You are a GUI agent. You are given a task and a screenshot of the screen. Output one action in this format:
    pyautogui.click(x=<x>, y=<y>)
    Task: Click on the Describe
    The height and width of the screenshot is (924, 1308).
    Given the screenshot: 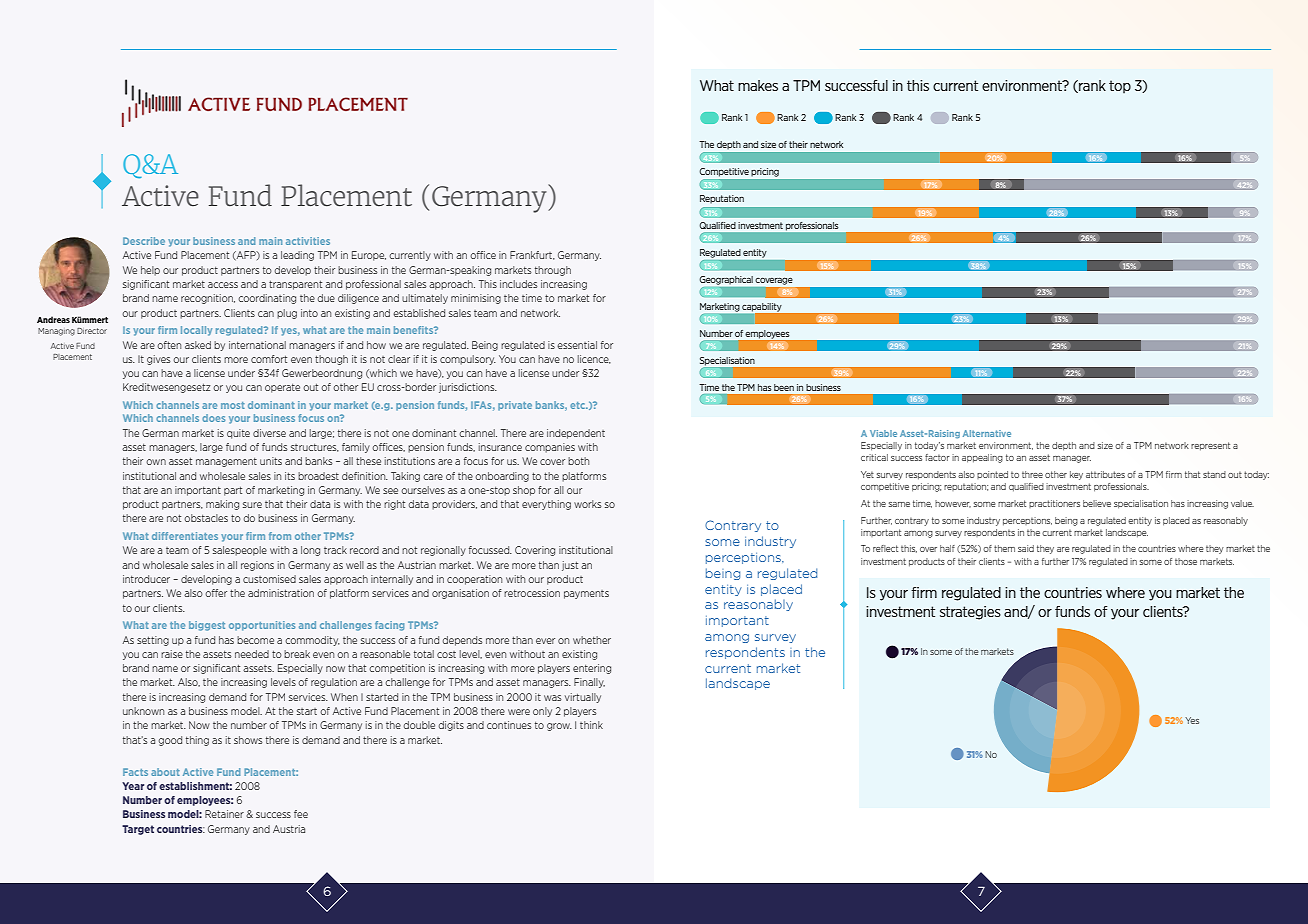 What is the action you would take?
    pyautogui.click(x=144, y=241)
